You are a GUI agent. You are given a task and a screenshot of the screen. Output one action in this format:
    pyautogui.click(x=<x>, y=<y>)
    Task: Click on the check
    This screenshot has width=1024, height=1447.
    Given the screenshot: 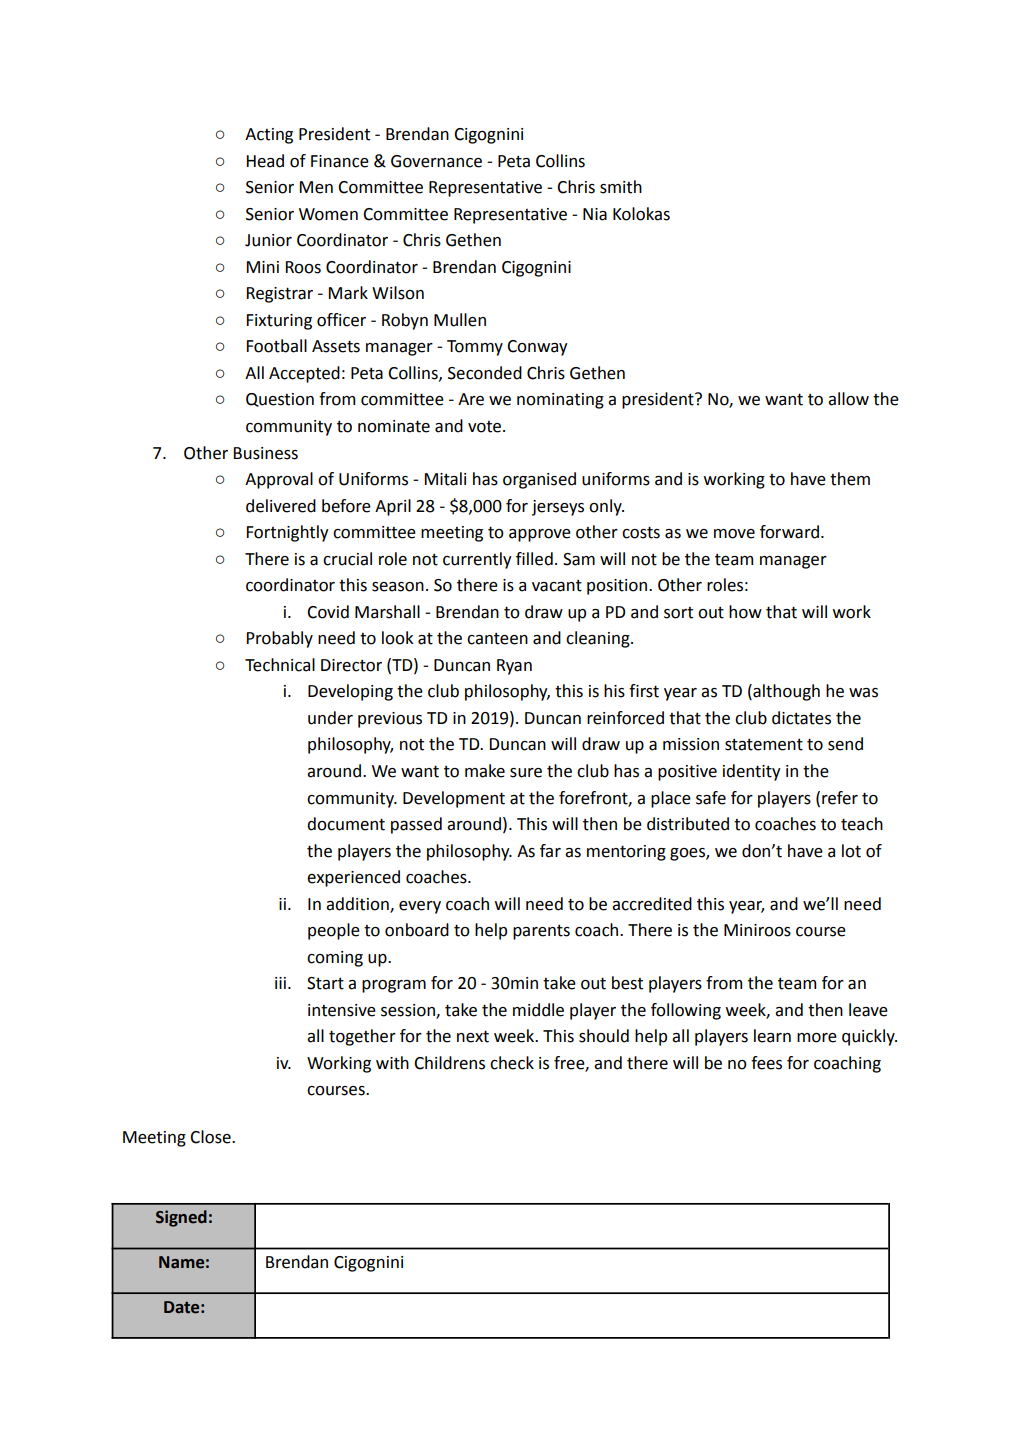 What is the action you would take?
    pyautogui.click(x=512, y=1063)
